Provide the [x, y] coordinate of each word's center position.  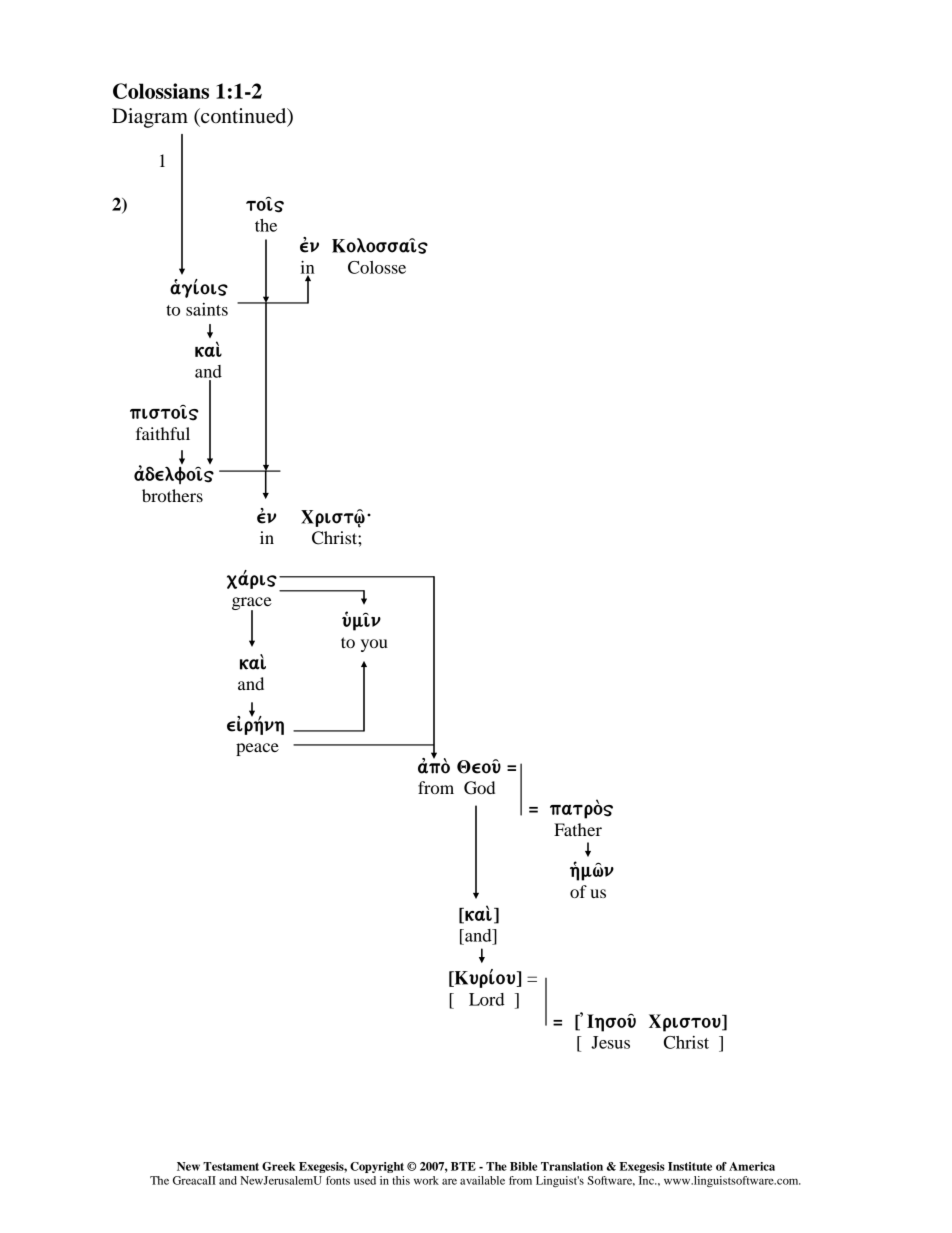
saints [207, 309]
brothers [172, 495]
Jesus [610, 1042]
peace [257, 749]
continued [244, 117]
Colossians [161, 91]
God [479, 788]
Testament [231, 1166]
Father [578, 829]
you [374, 645]
